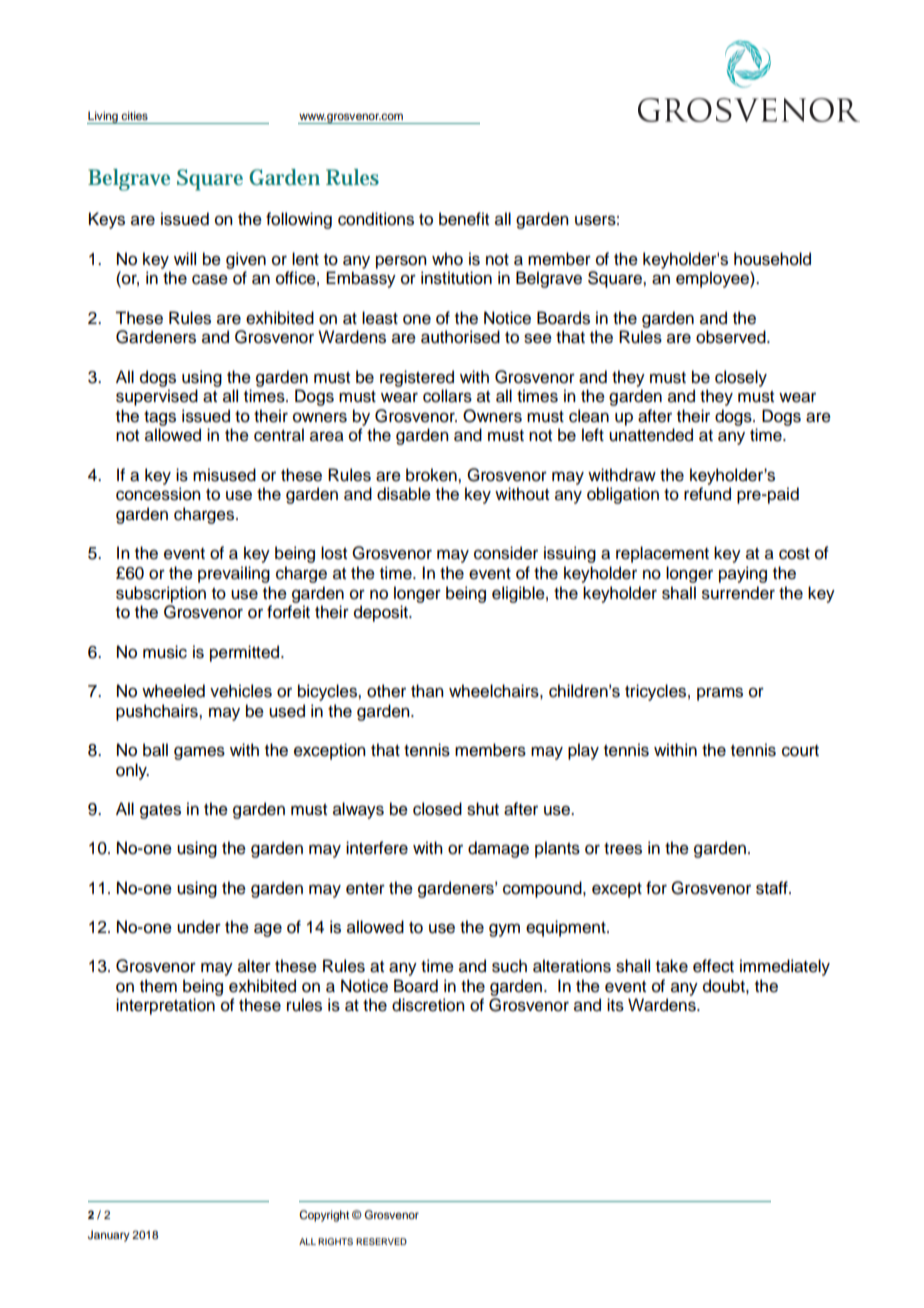  What do you see at coordinates (173, 691) in the document?
I see `wheeled` at bounding box center [173, 691].
